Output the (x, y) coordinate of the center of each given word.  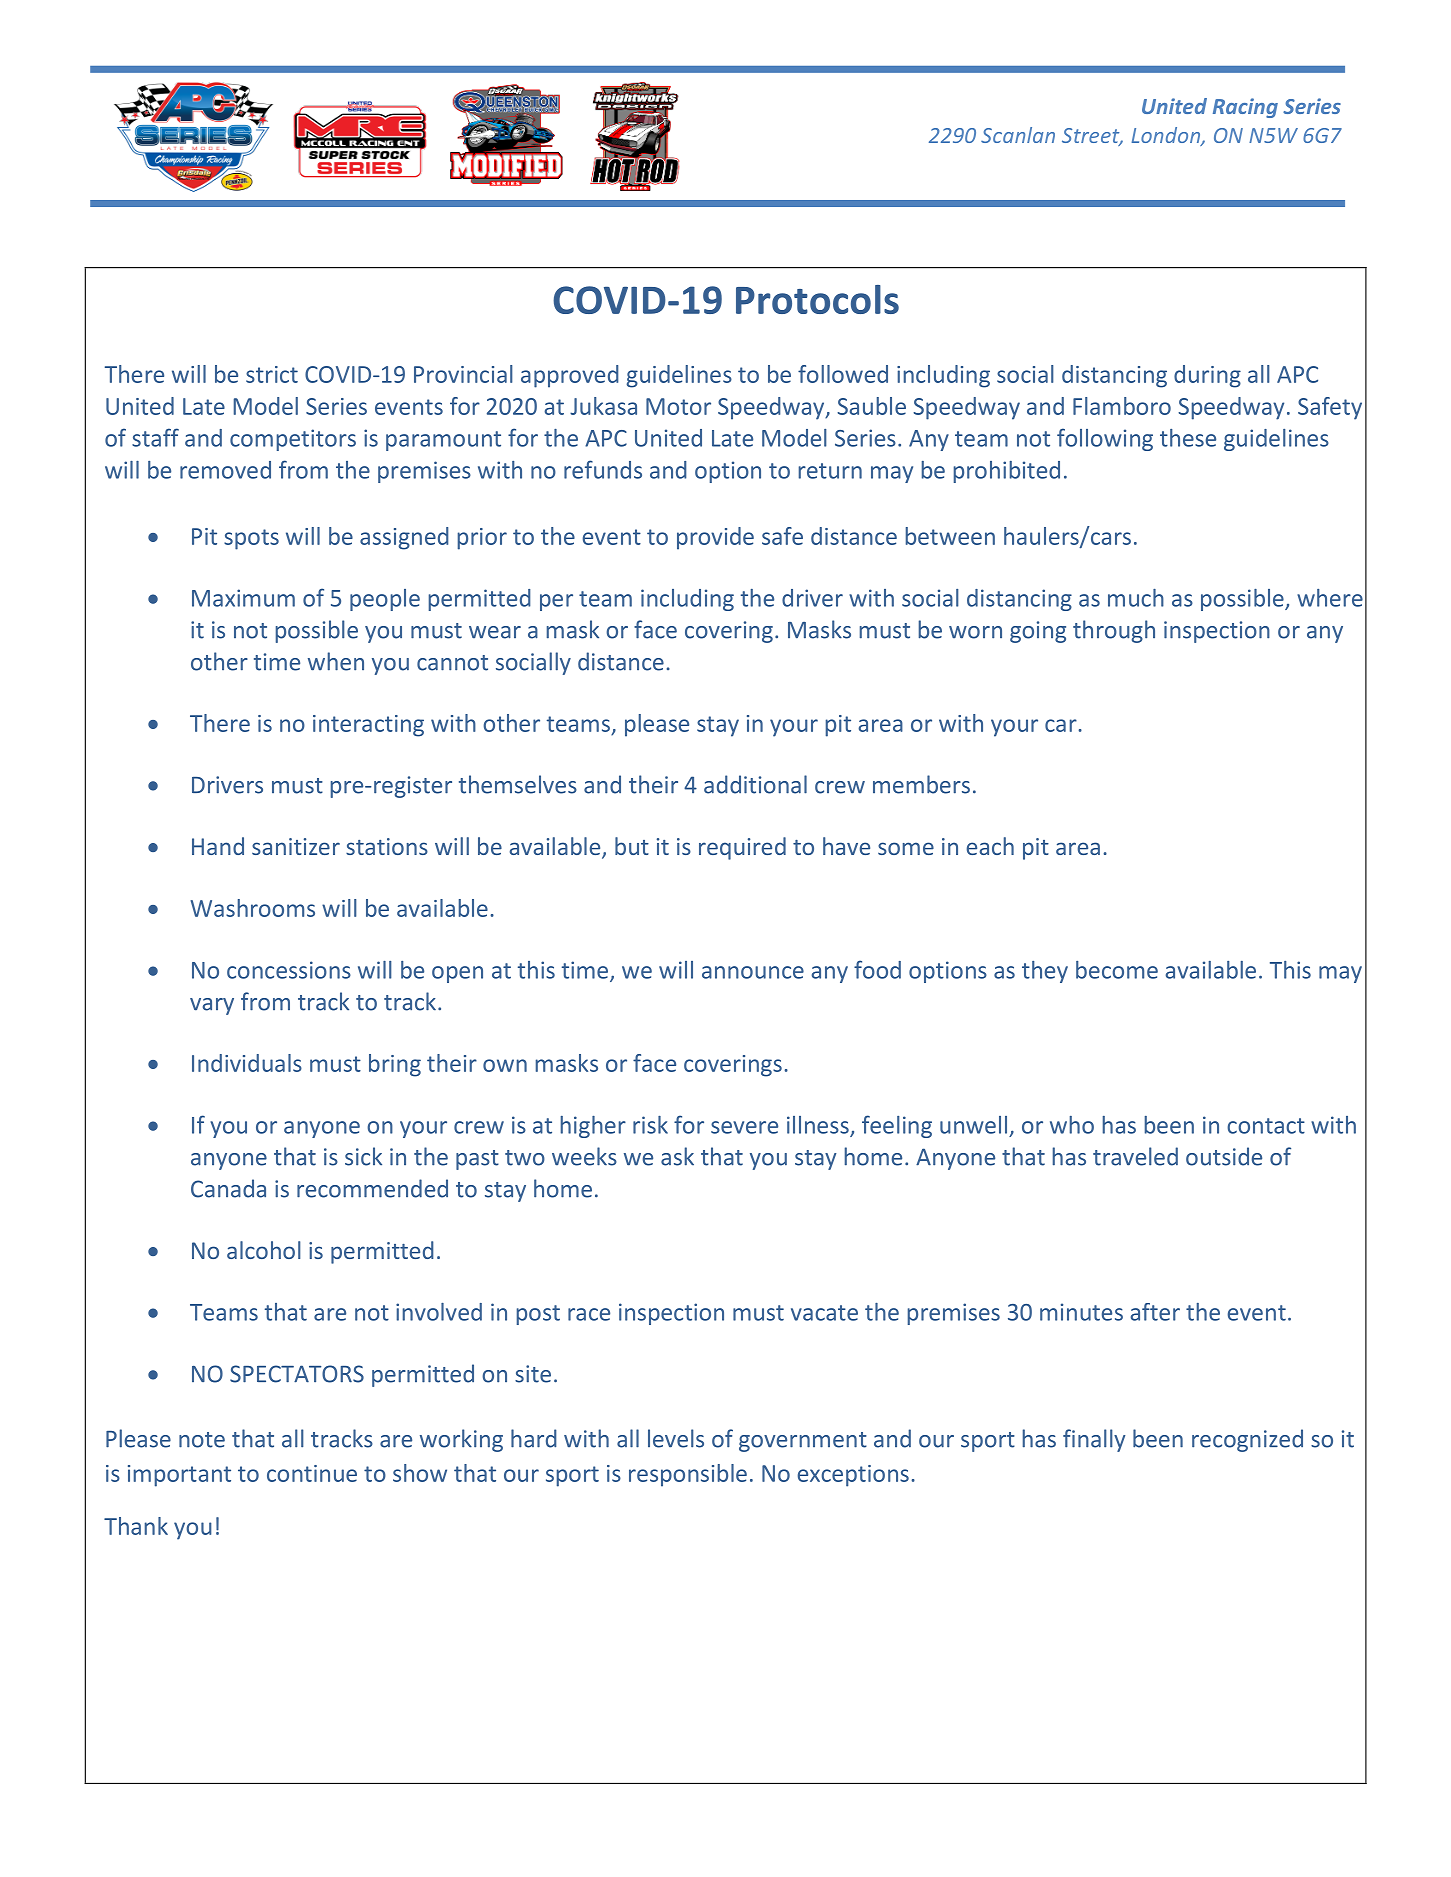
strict (272, 374)
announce (753, 972)
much (1136, 598)
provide (715, 538)
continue (312, 1473)
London (1167, 136)
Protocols (817, 299)
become (1117, 970)
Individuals (247, 1063)
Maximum (243, 598)
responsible (688, 1475)
